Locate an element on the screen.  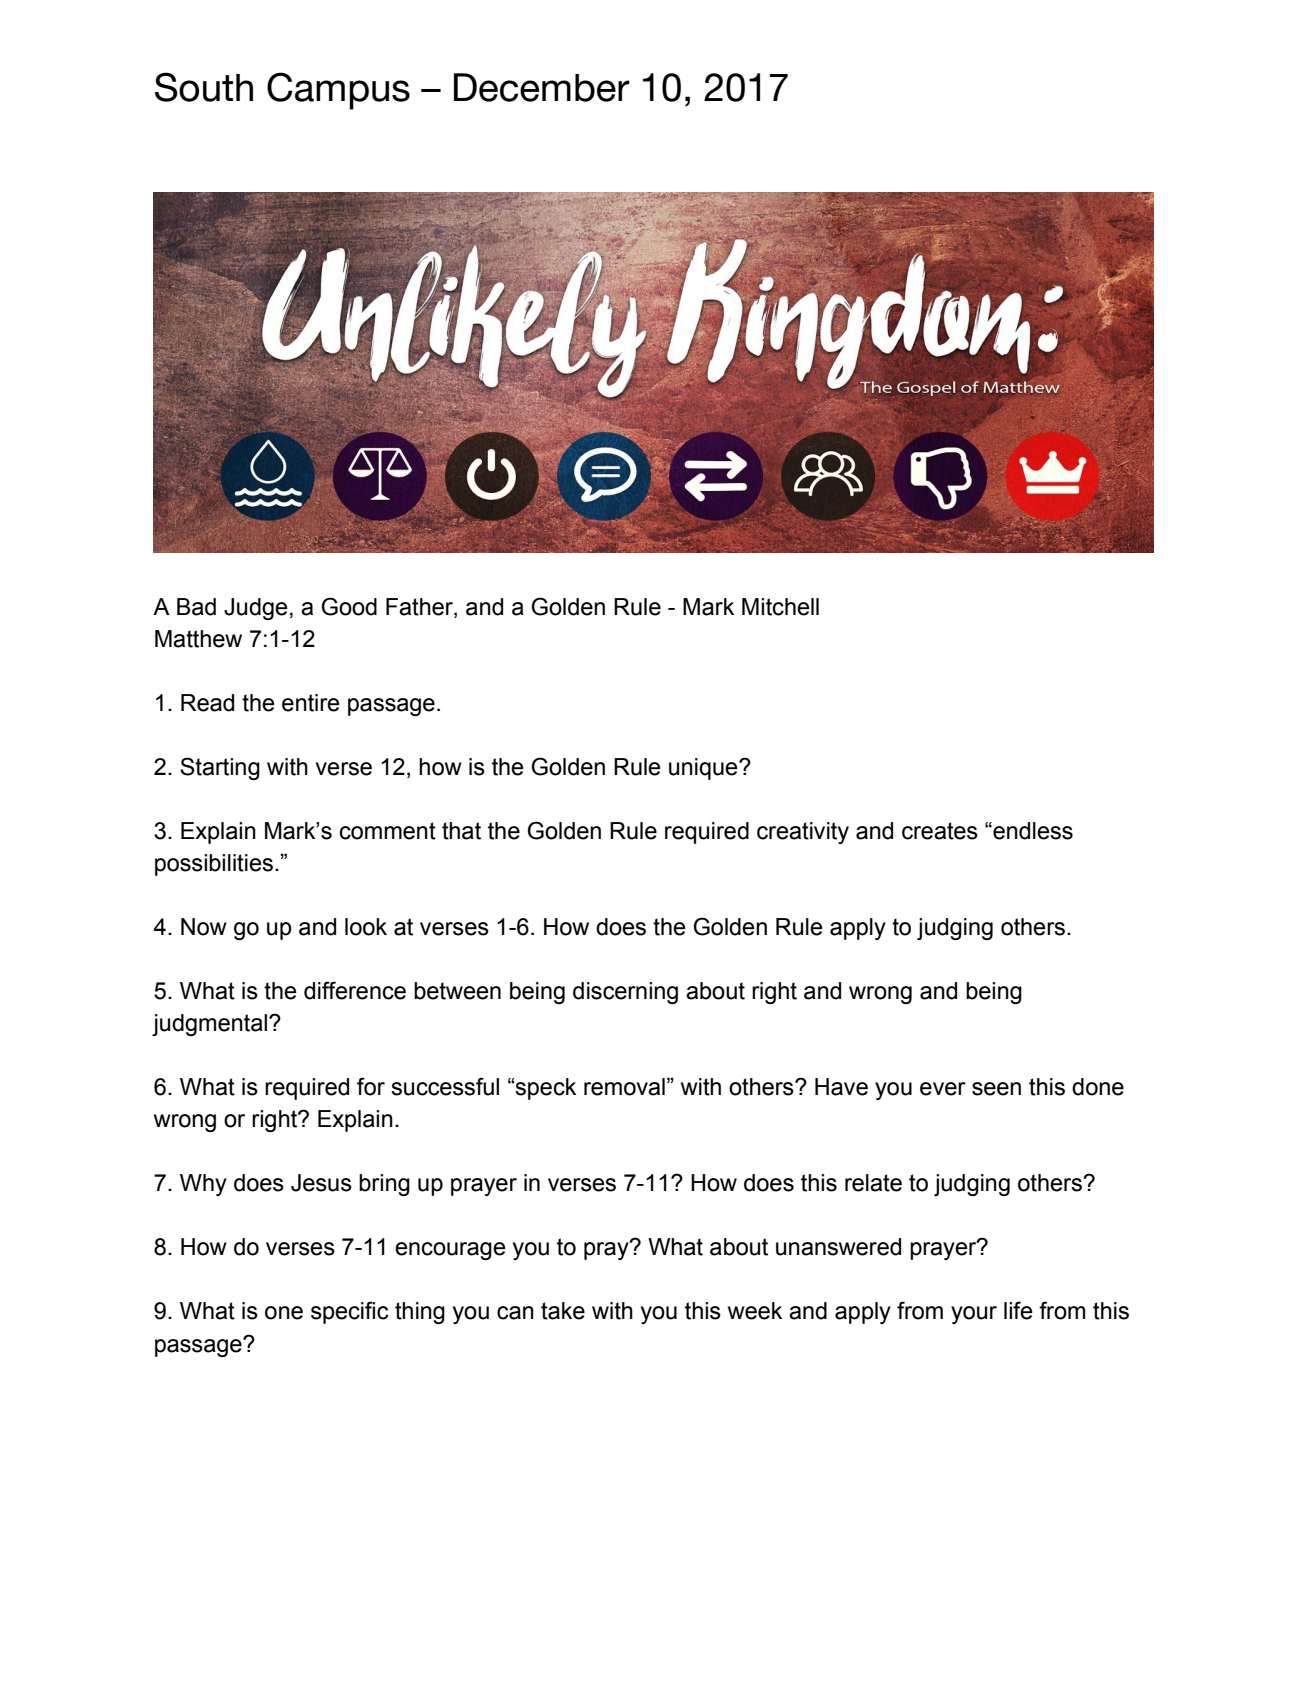
unique is located at coordinates (704, 769).
